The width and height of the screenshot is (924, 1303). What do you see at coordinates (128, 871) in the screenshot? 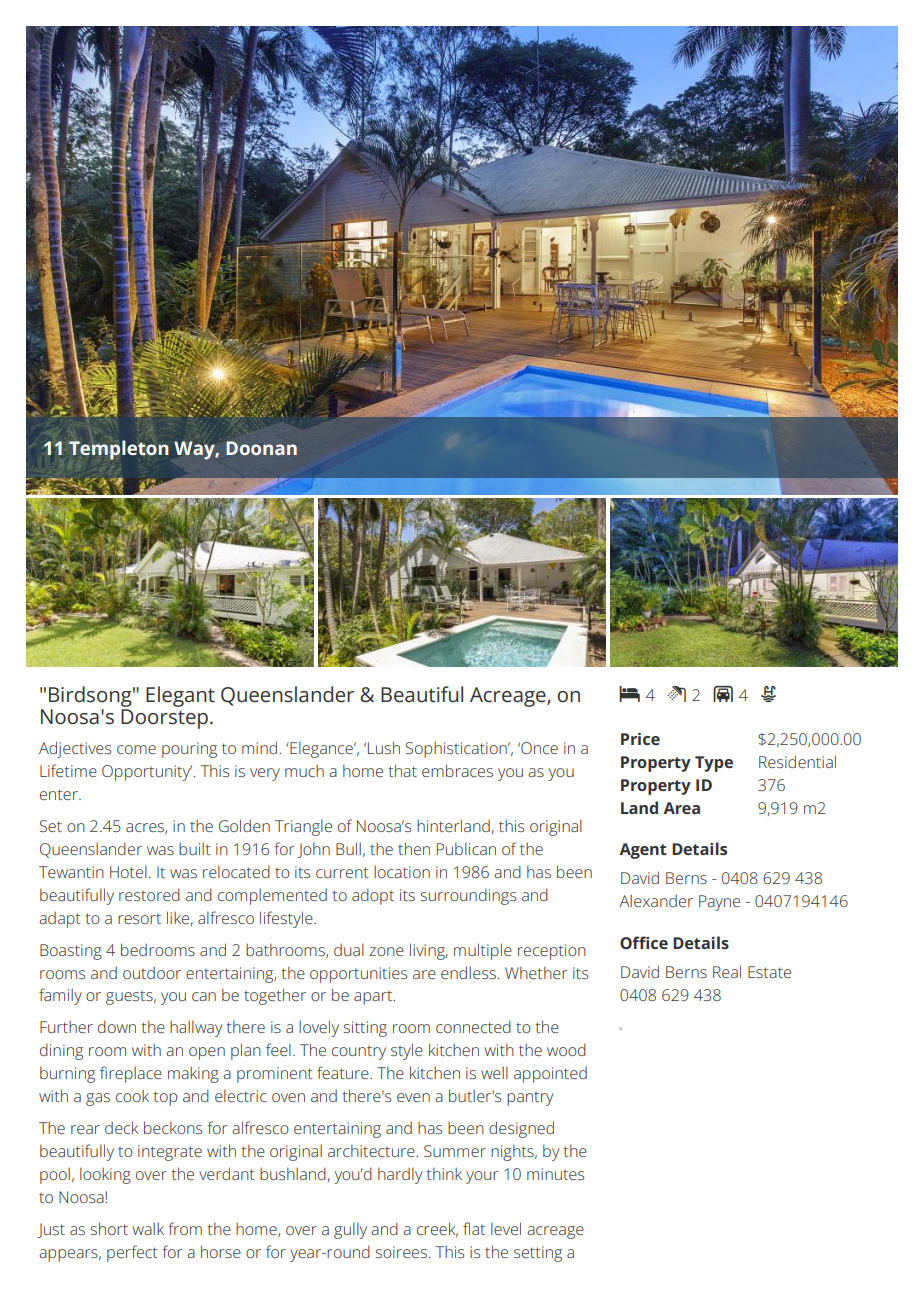
I see `Hotel` at bounding box center [128, 871].
